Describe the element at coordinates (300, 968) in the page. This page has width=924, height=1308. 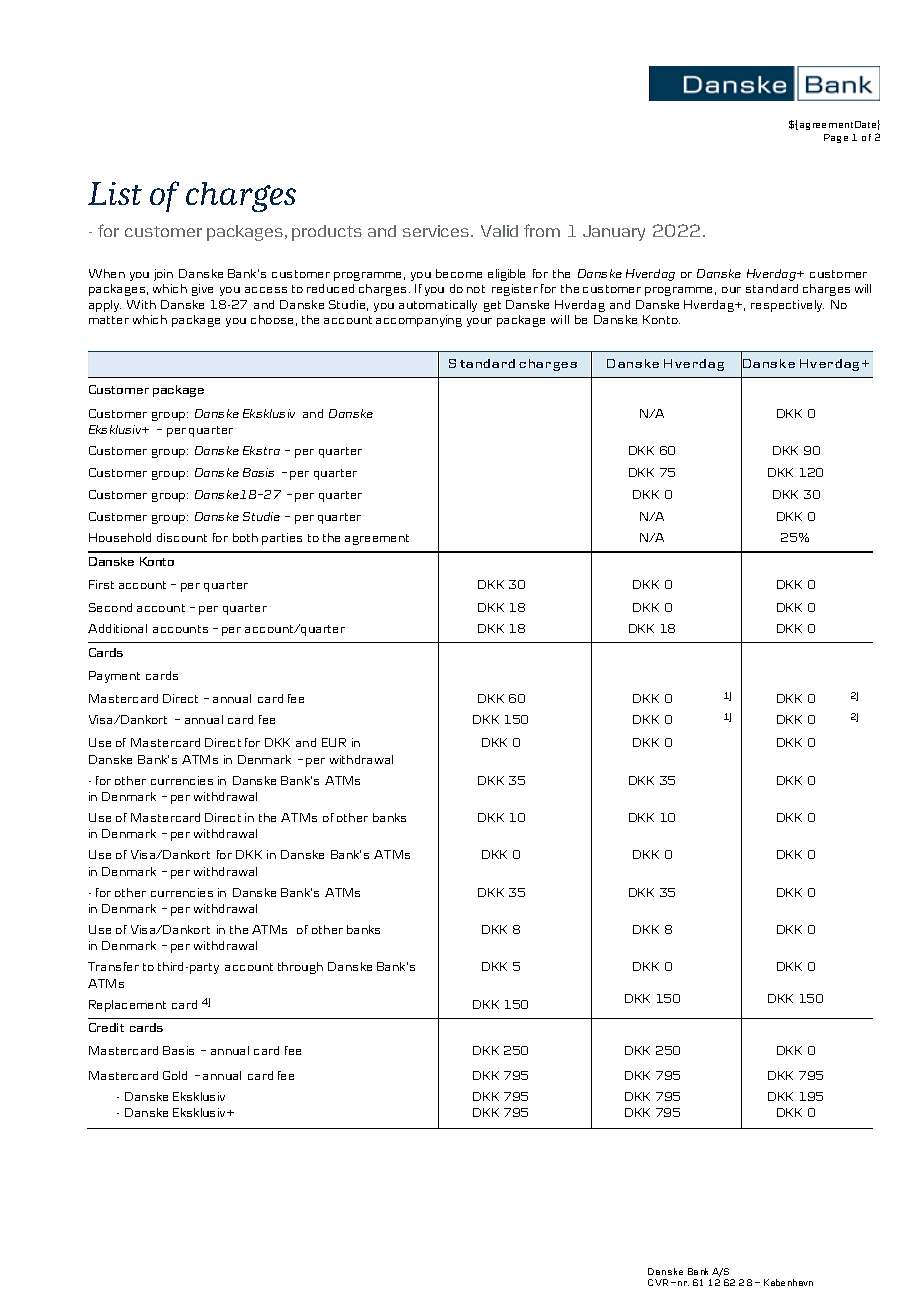
I see `through` at that location.
